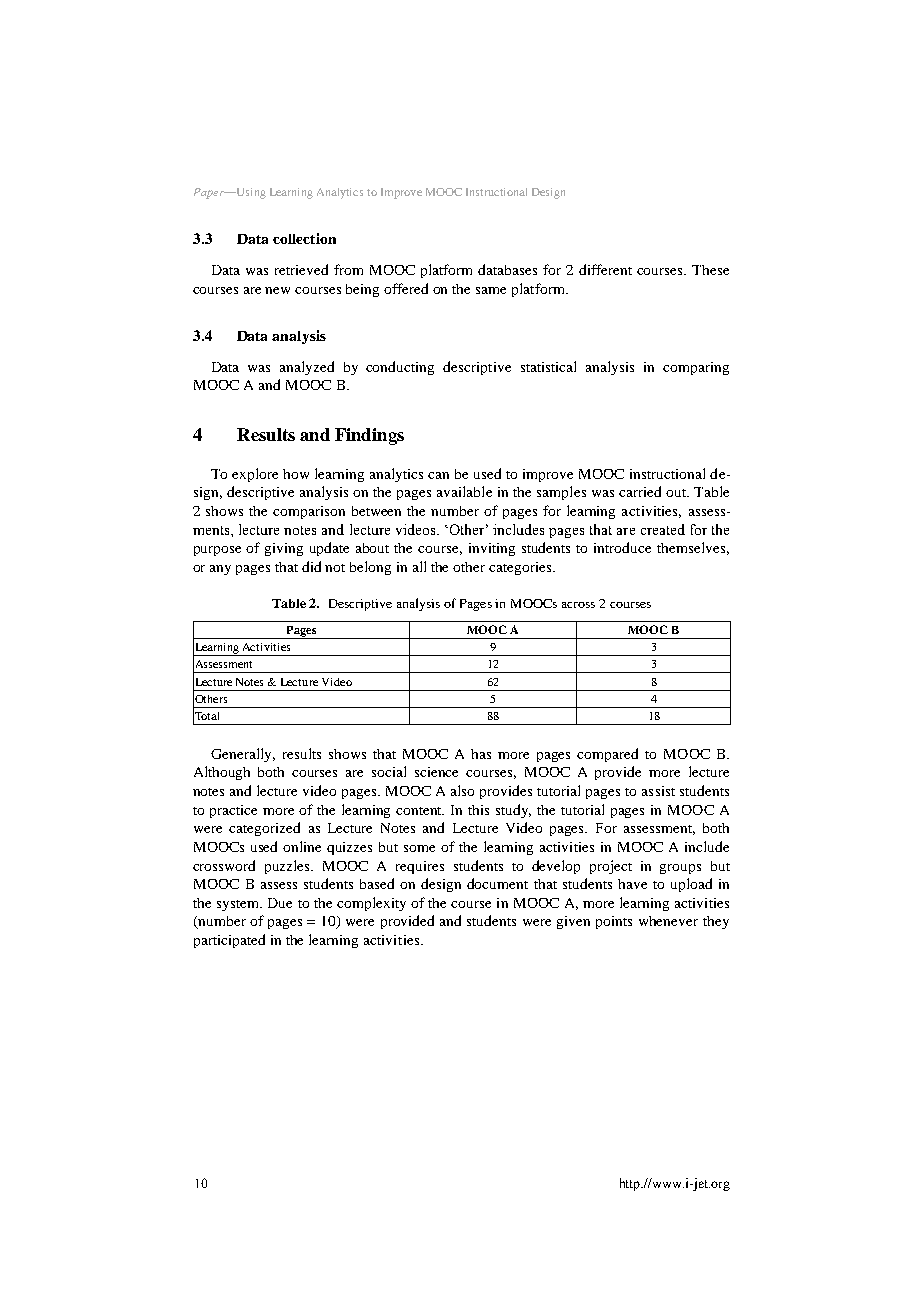  Describe the element at coordinates (481, 754) in the document. I see `has` at that location.
